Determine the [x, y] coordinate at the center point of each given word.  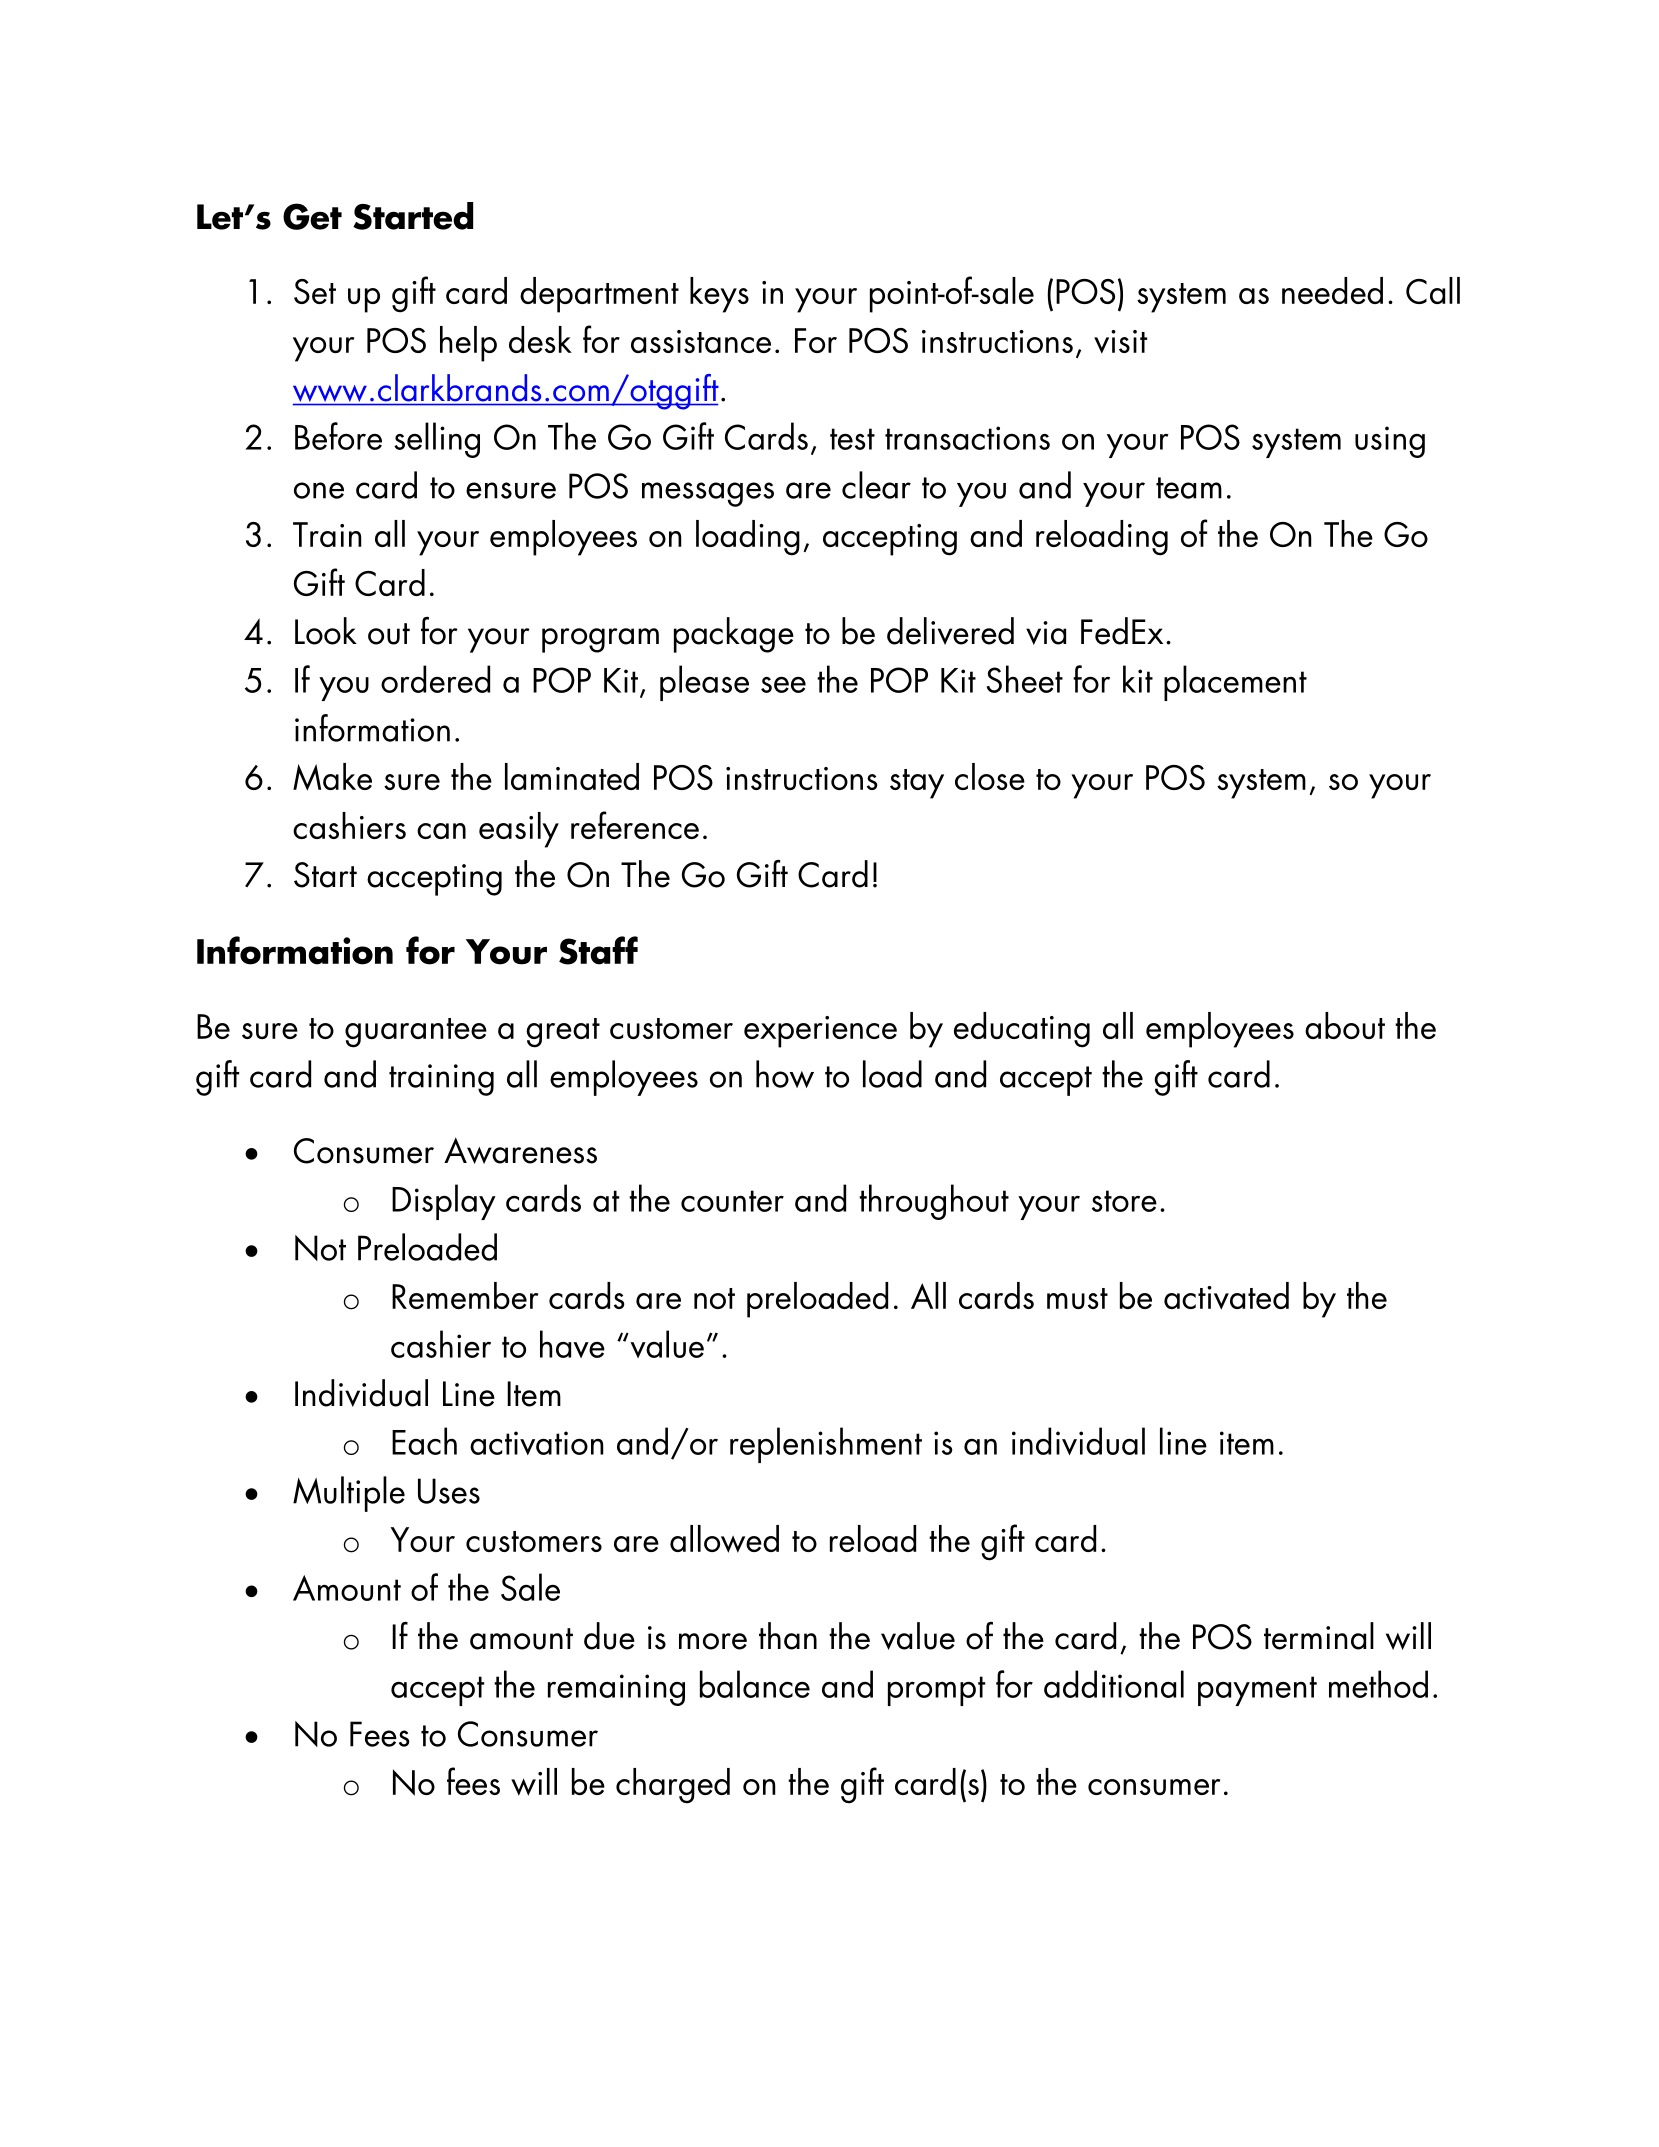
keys [719, 295]
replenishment [826, 1445]
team [1189, 488]
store [1124, 1201]
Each [424, 1441]
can [441, 831]
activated [1226, 1296]
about [1345, 1025]
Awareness [520, 1150]
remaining [616, 1690]
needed [1332, 290]
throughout [934, 1202]
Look [326, 631]
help [468, 344]
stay [917, 784]
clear [876, 485]
